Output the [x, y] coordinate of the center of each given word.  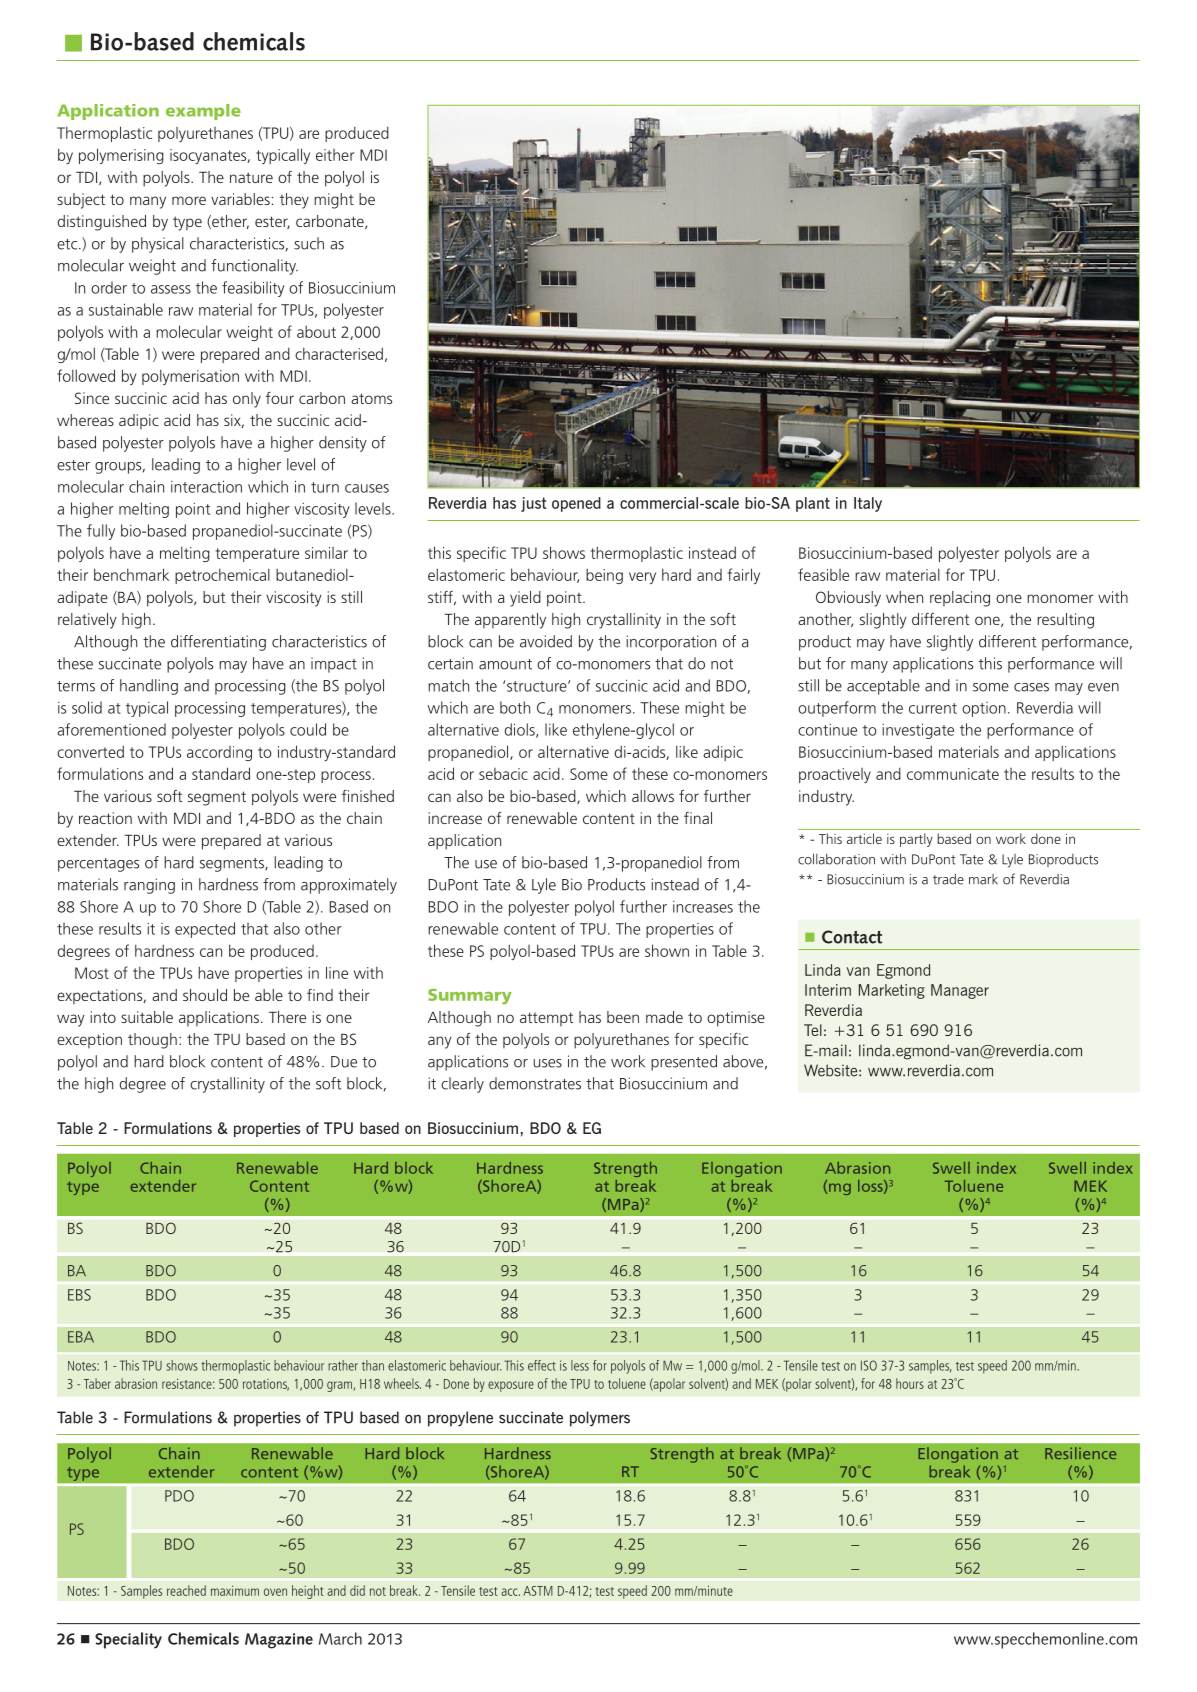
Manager [960, 991]
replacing [960, 599]
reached [186, 1590]
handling [149, 687]
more [189, 200]
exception [89, 1040]
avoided [546, 641]
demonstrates [535, 1083]
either [335, 155]
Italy [868, 504]
